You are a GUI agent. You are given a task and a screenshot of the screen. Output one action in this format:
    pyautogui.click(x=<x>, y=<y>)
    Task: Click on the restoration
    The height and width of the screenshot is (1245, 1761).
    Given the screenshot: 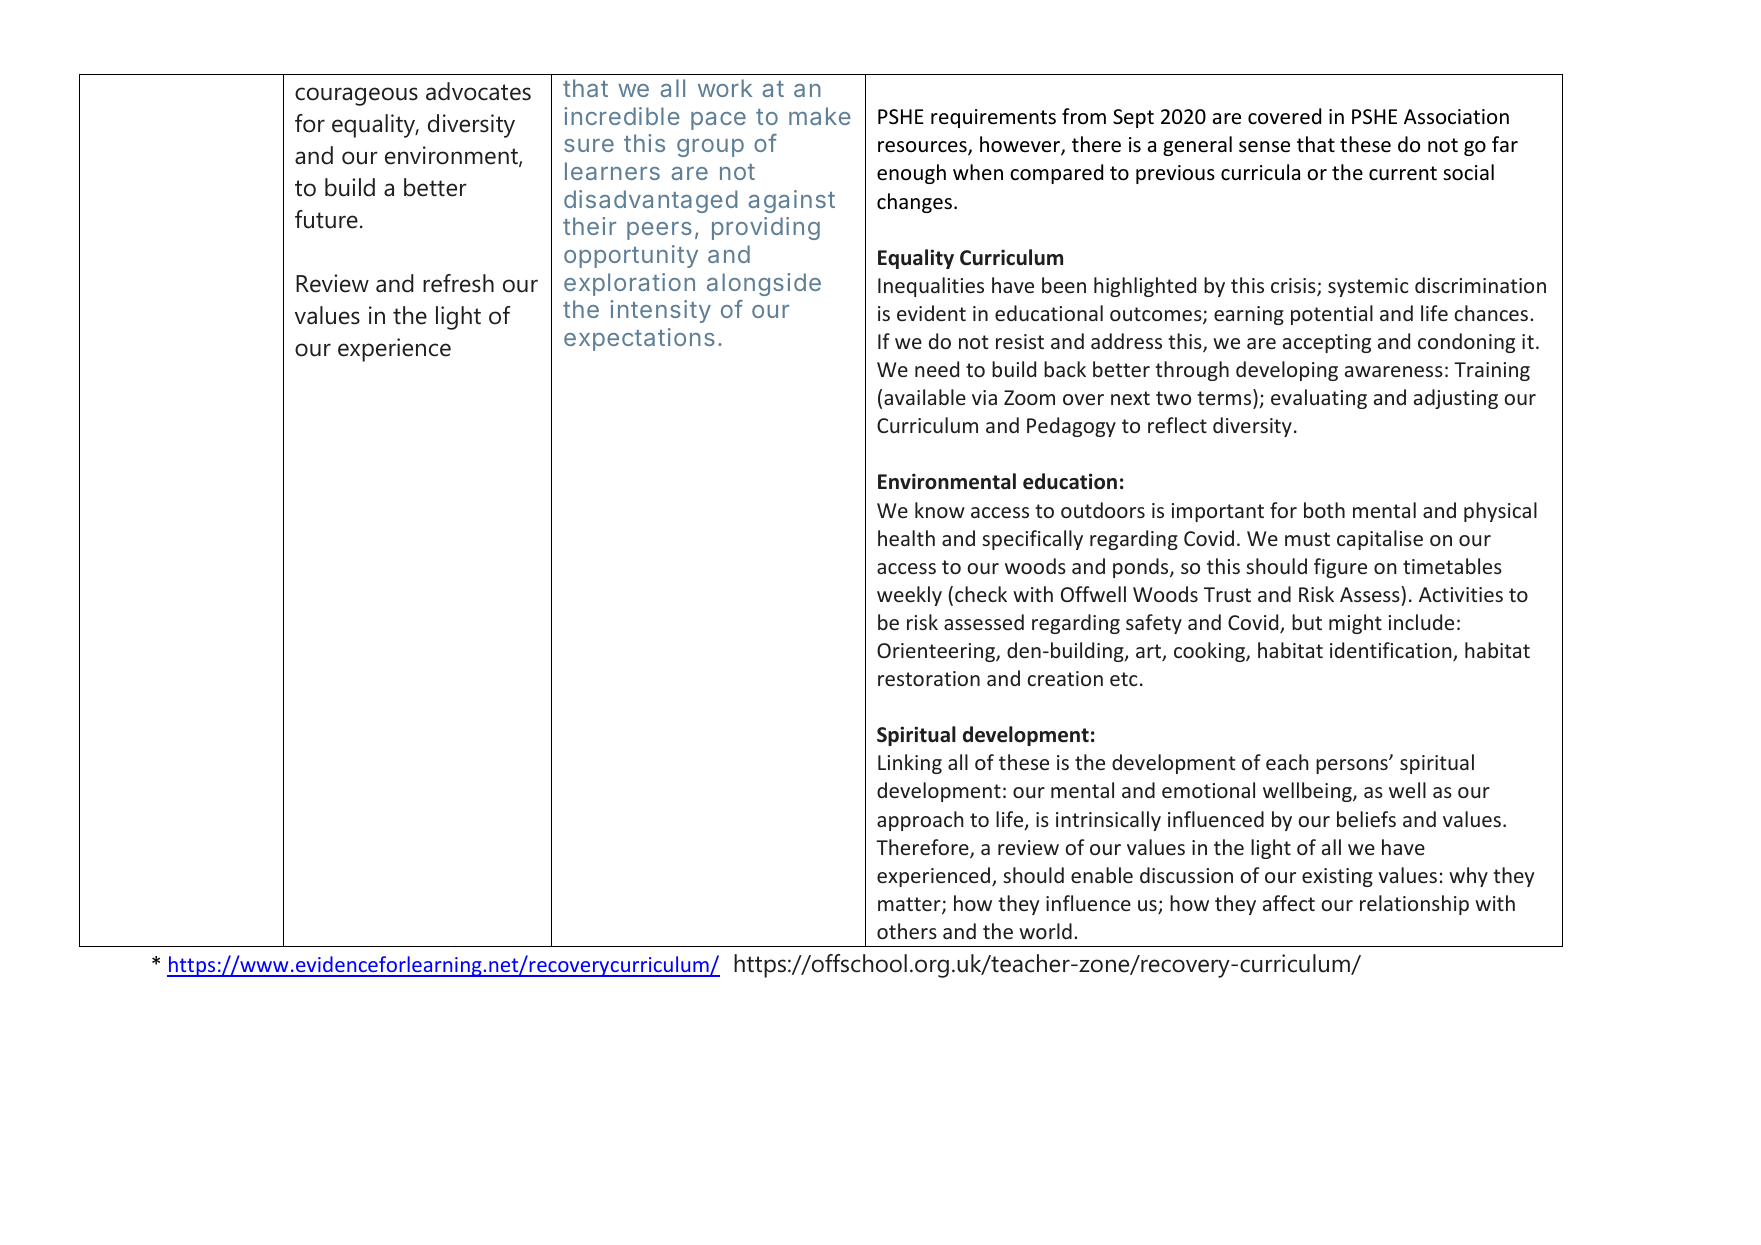 What is the action you would take?
    pyautogui.click(x=929, y=678)
